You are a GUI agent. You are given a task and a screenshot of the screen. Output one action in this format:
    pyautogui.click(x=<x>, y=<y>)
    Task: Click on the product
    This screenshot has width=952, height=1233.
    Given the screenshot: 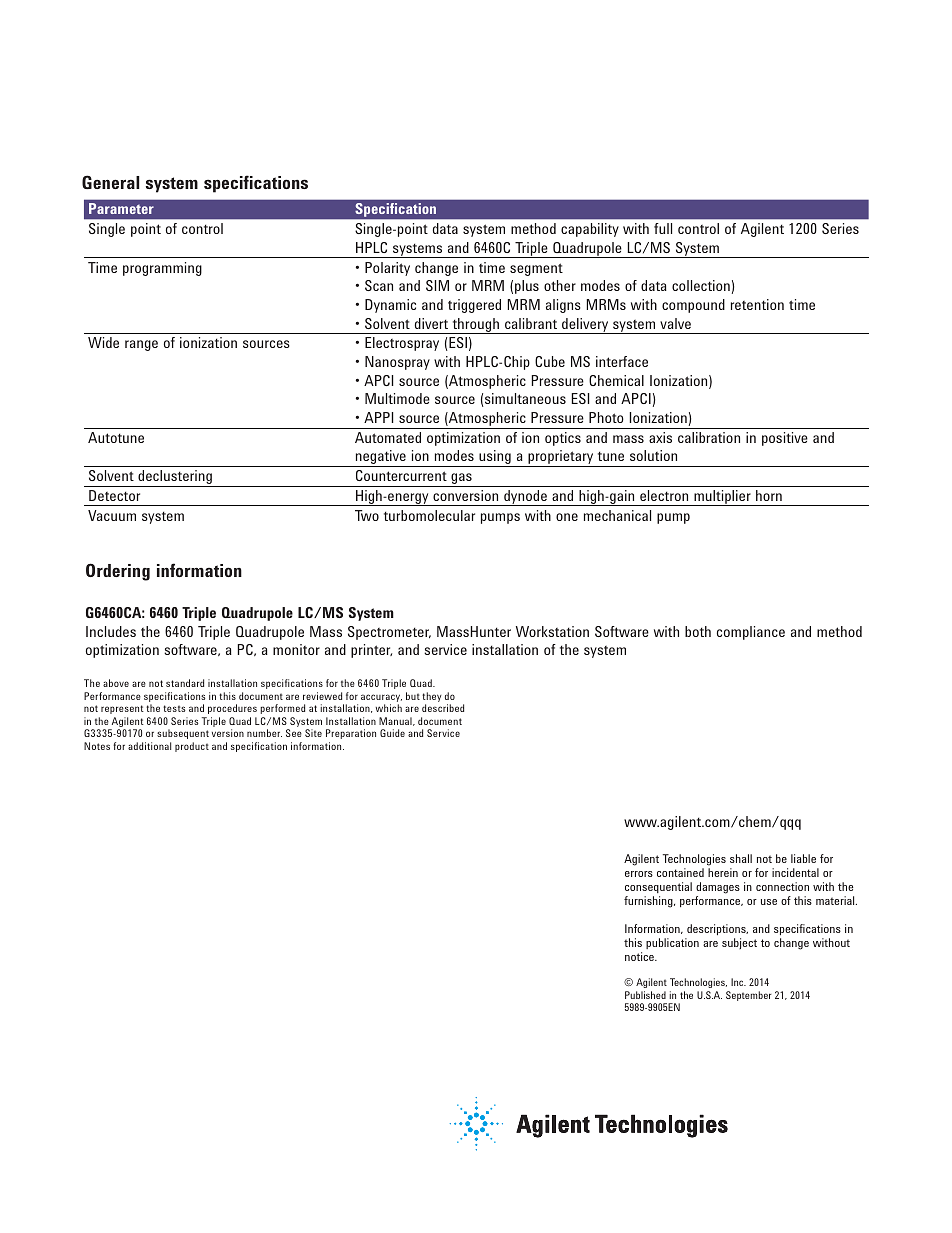 What is the action you would take?
    pyautogui.click(x=192, y=747)
